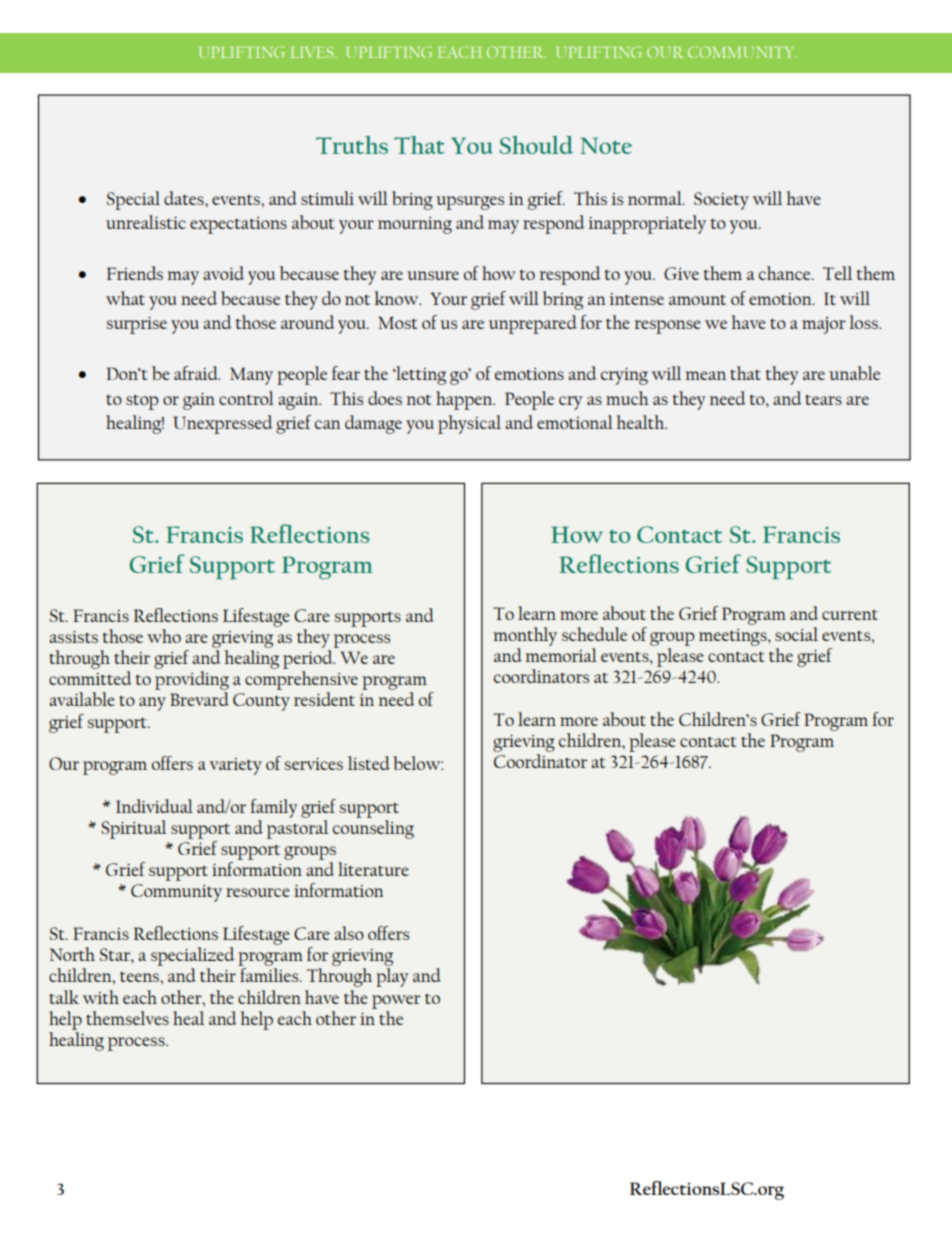 The image size is (952, 1233). I want to click on current, so click(850, 614).
